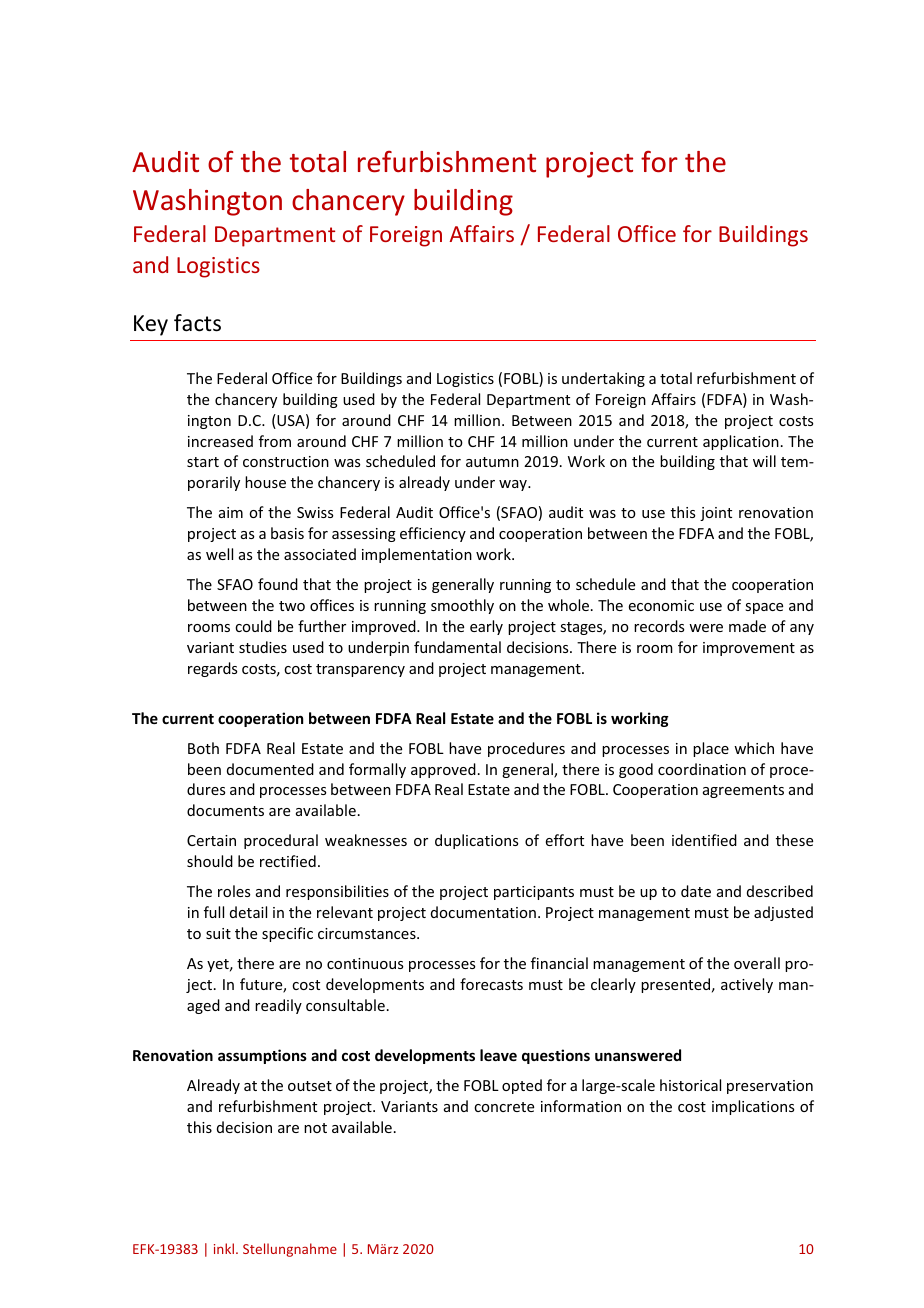 The height and width of the screenshot is (1308, 924). I want to click on overall, so click(757, 963).
